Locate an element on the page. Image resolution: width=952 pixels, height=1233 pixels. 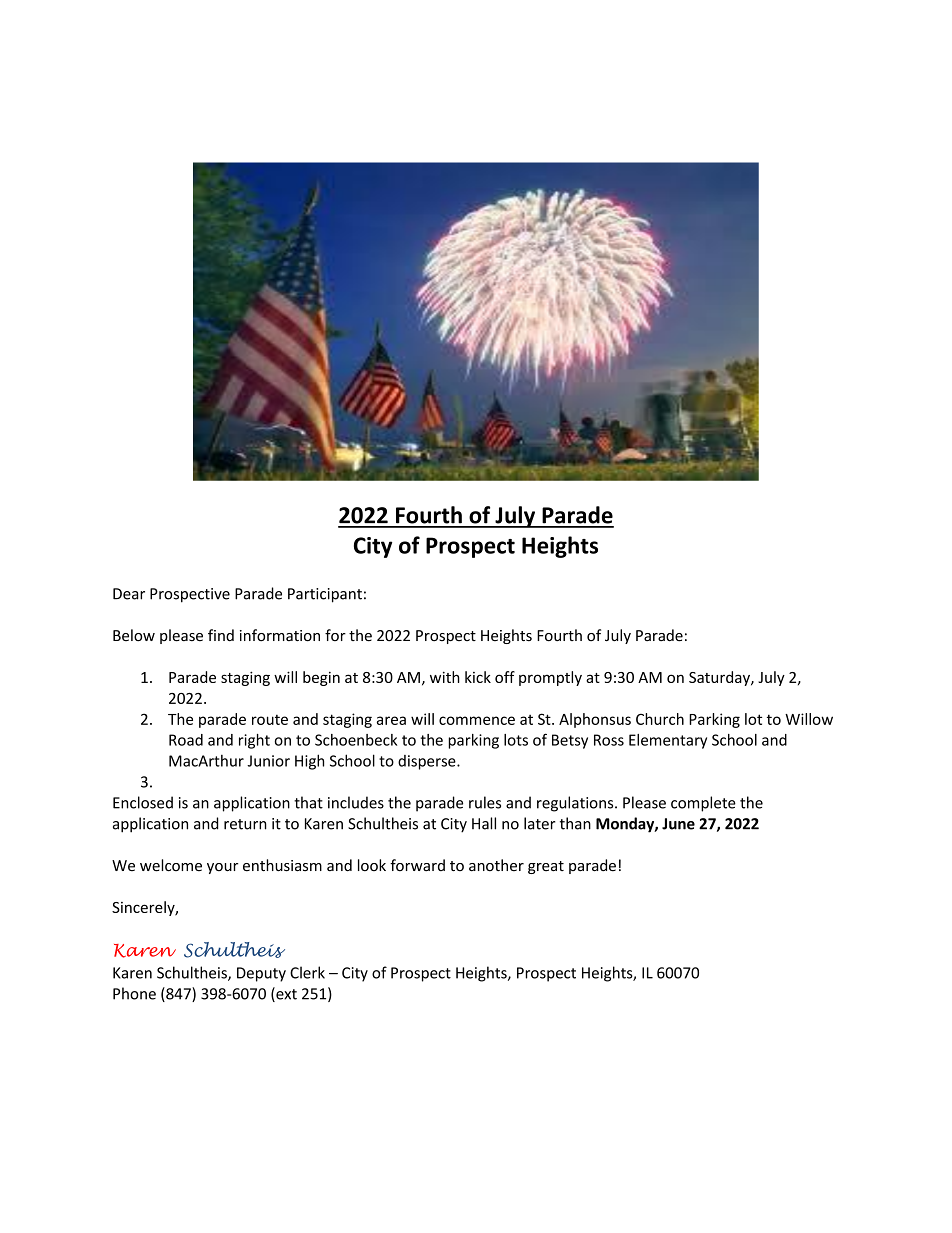
Dear is located at coordinates (129, 594).
